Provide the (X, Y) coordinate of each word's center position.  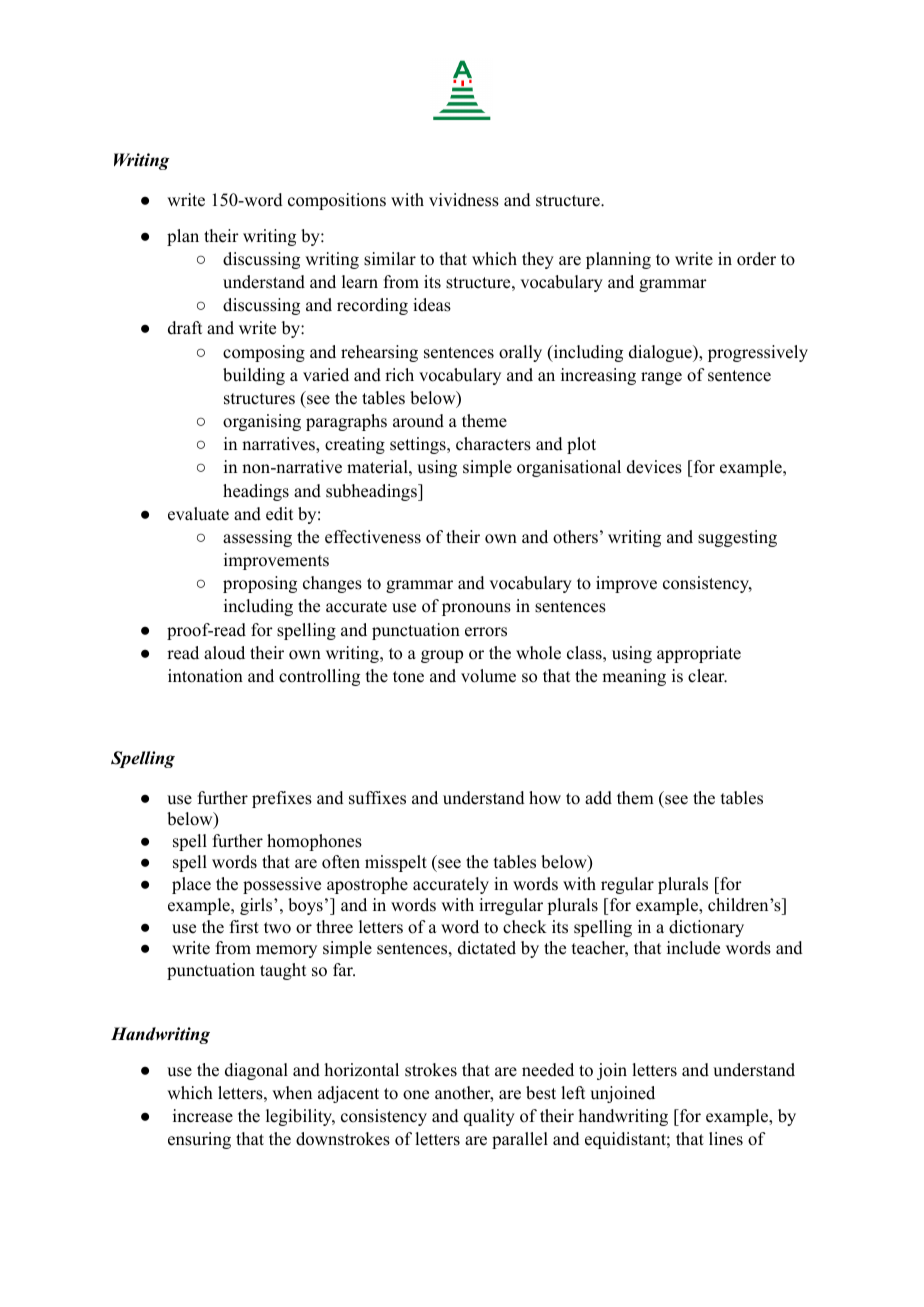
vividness (464, 200)
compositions (337, 201)
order (756, 259)
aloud (224, 653)
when (292, 1093)
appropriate (699, 654)
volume (488, 676)
